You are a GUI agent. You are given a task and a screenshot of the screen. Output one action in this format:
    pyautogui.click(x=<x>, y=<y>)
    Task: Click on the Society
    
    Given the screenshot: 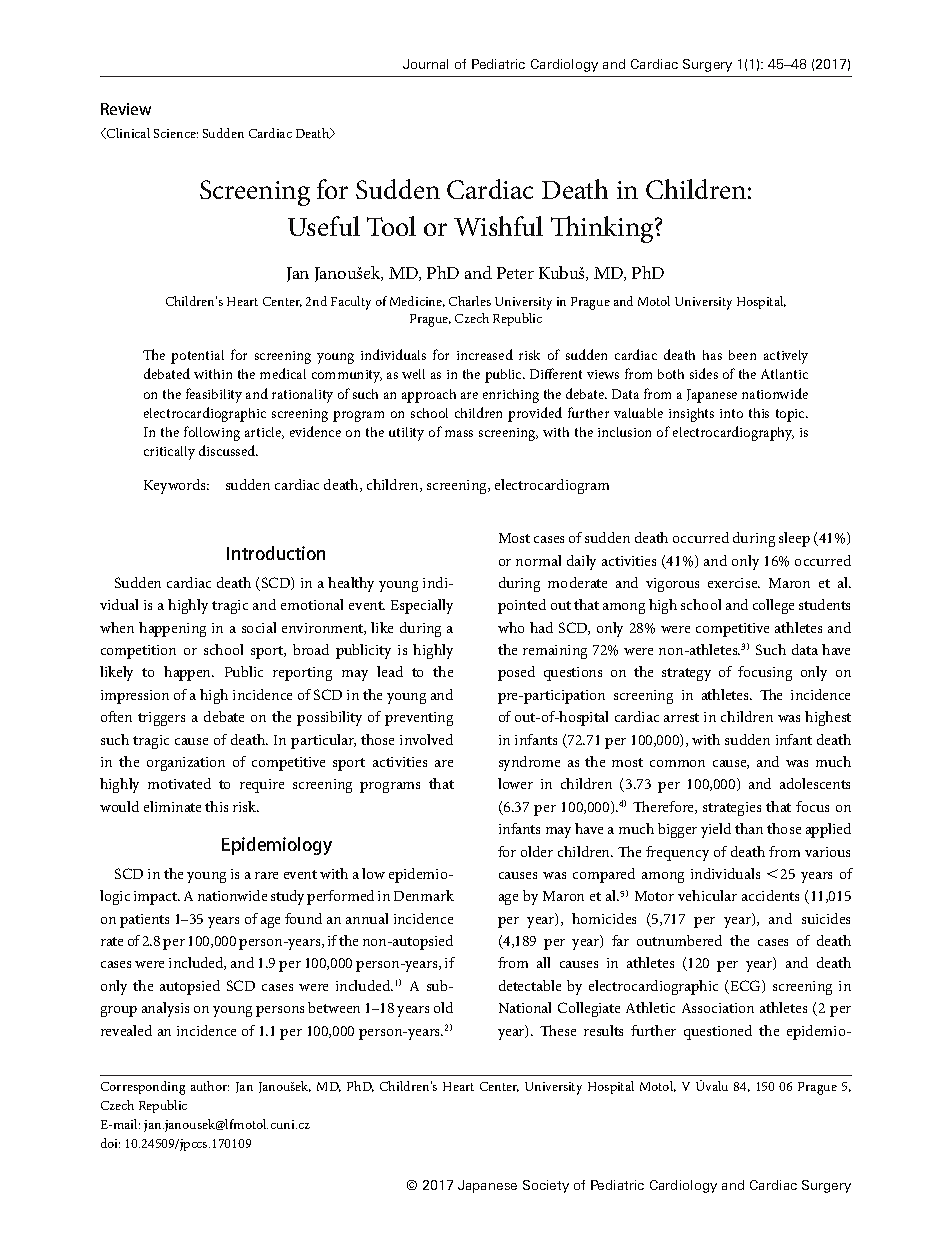 What is the action you would take?
    pyautogui.click(x=546, y=1186)
